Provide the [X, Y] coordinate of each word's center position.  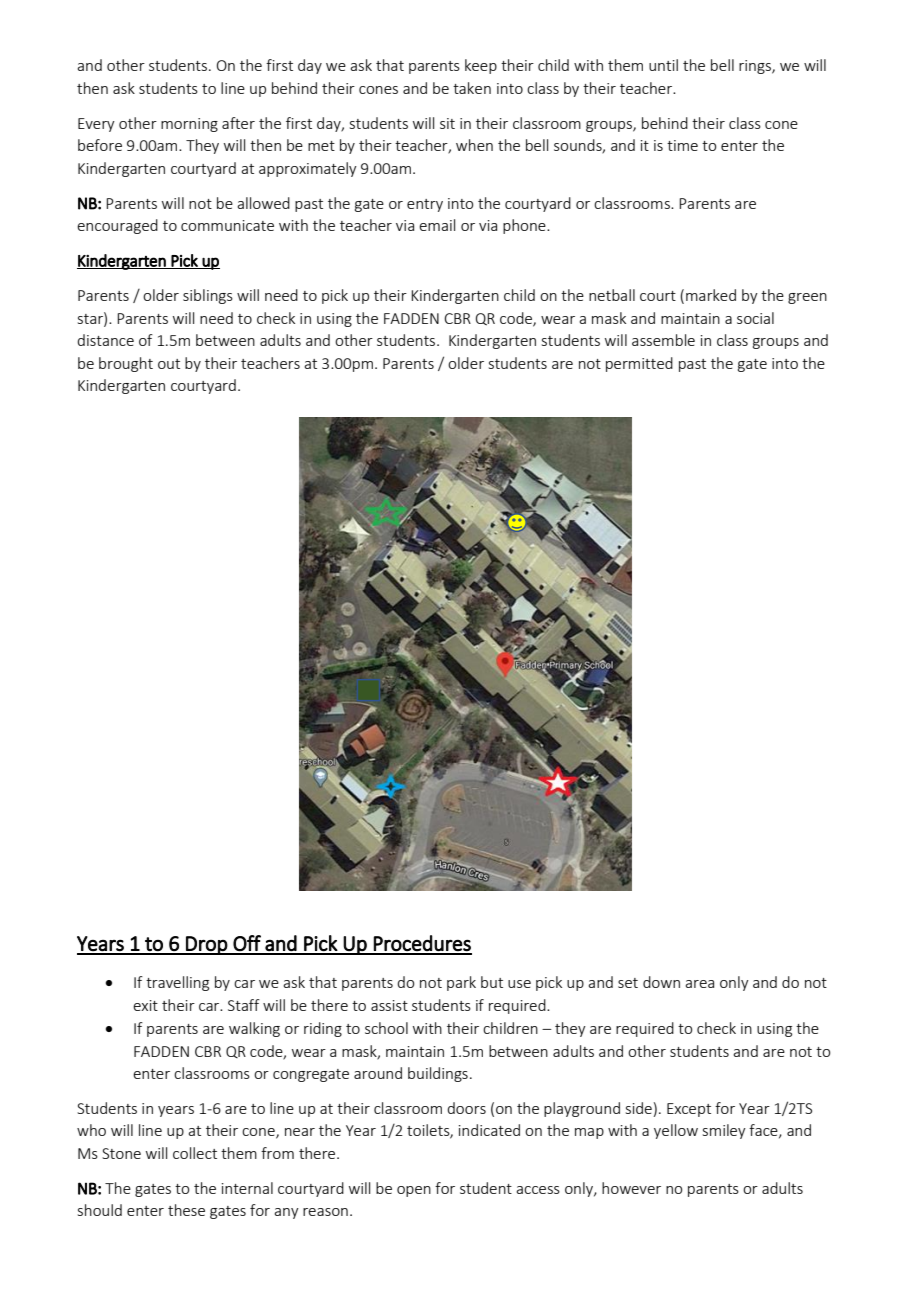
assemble [663, 340]
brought [126, 364]
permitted [639, 364]
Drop [206, 945]
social [755, 318]
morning [189, 125]
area [699, 984]
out [169, 364]
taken [472, 88]
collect [195, 1153]
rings [756, 67]
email [437, 225]
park [461, 983]
